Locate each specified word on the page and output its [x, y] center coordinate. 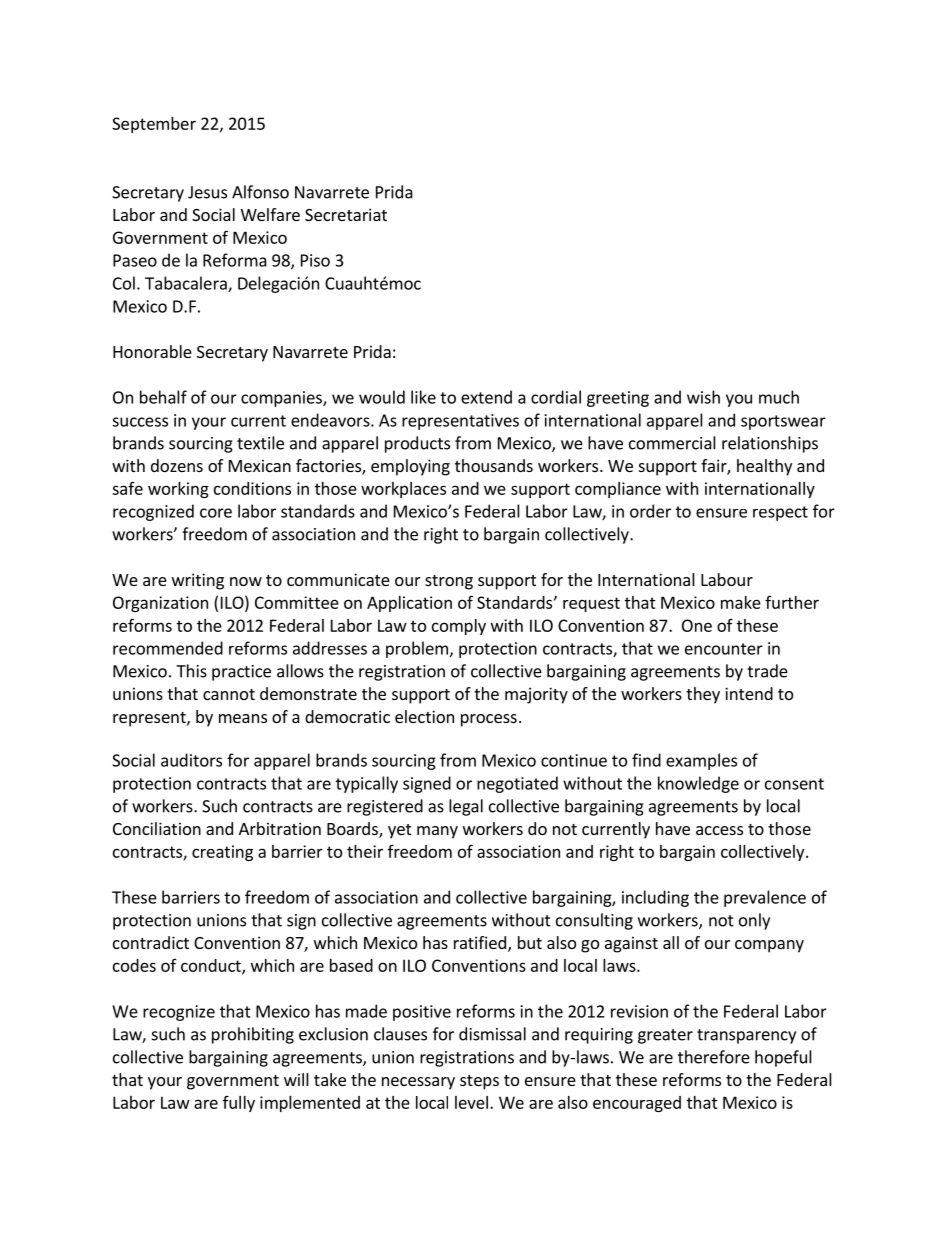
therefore [714, 1057]
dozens [177, 465]
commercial [672, 443]
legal [466, 807]
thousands [494, 465]
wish [703, 397]
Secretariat [346, 214]
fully [239, 1104]
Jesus [207, 192]
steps [479, 1082]
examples [701, 761]
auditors [191, 760]
